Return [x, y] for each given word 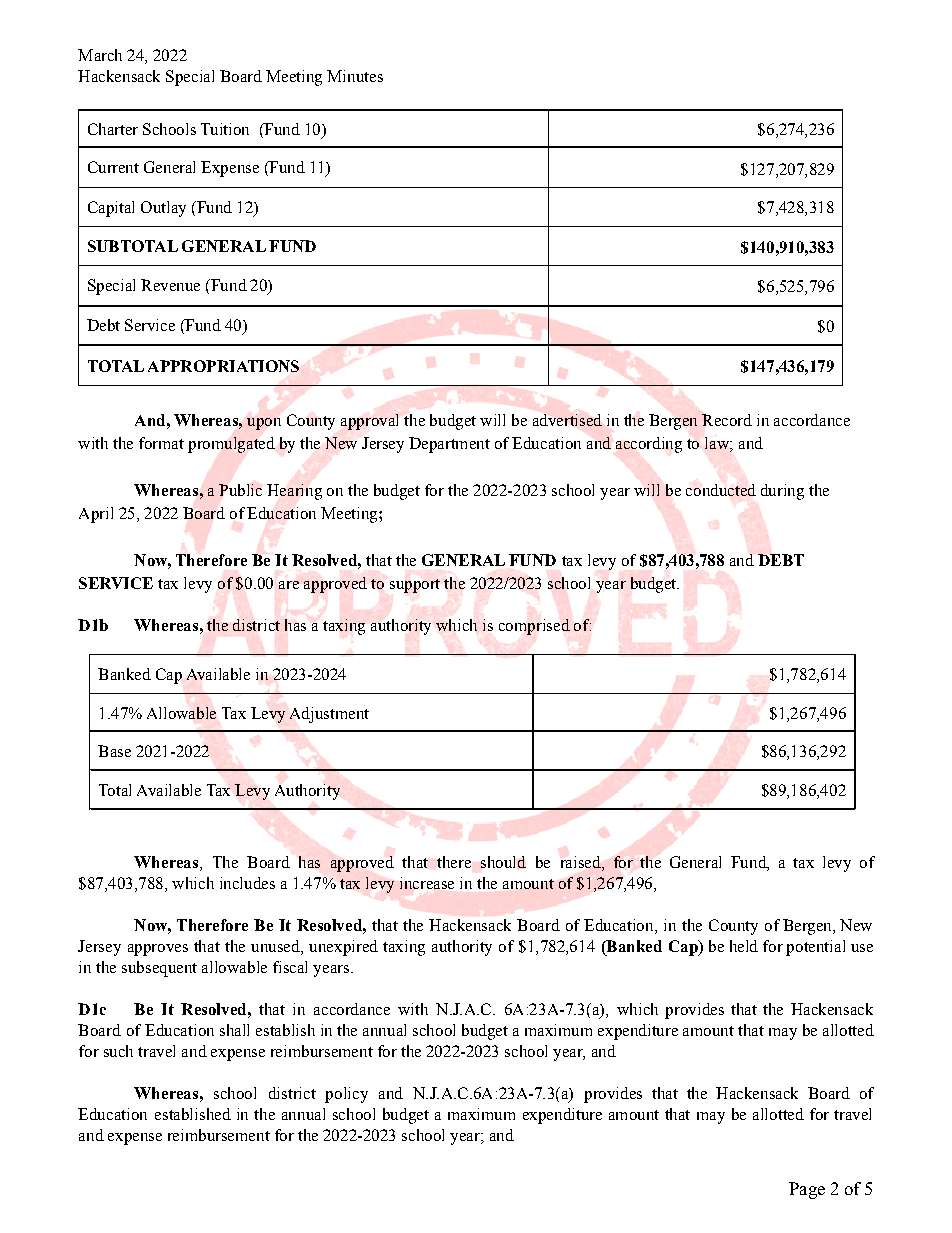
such [118, 1051]
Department [449, 445]
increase [427, 883]
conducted [721, 490]
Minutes [355, 76]
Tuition [225, 129]
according [649, 445]
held [744, 946]
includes [247, 883]
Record [727, 420]
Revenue [170, 285]
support [415, 586]
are [289, 585]
